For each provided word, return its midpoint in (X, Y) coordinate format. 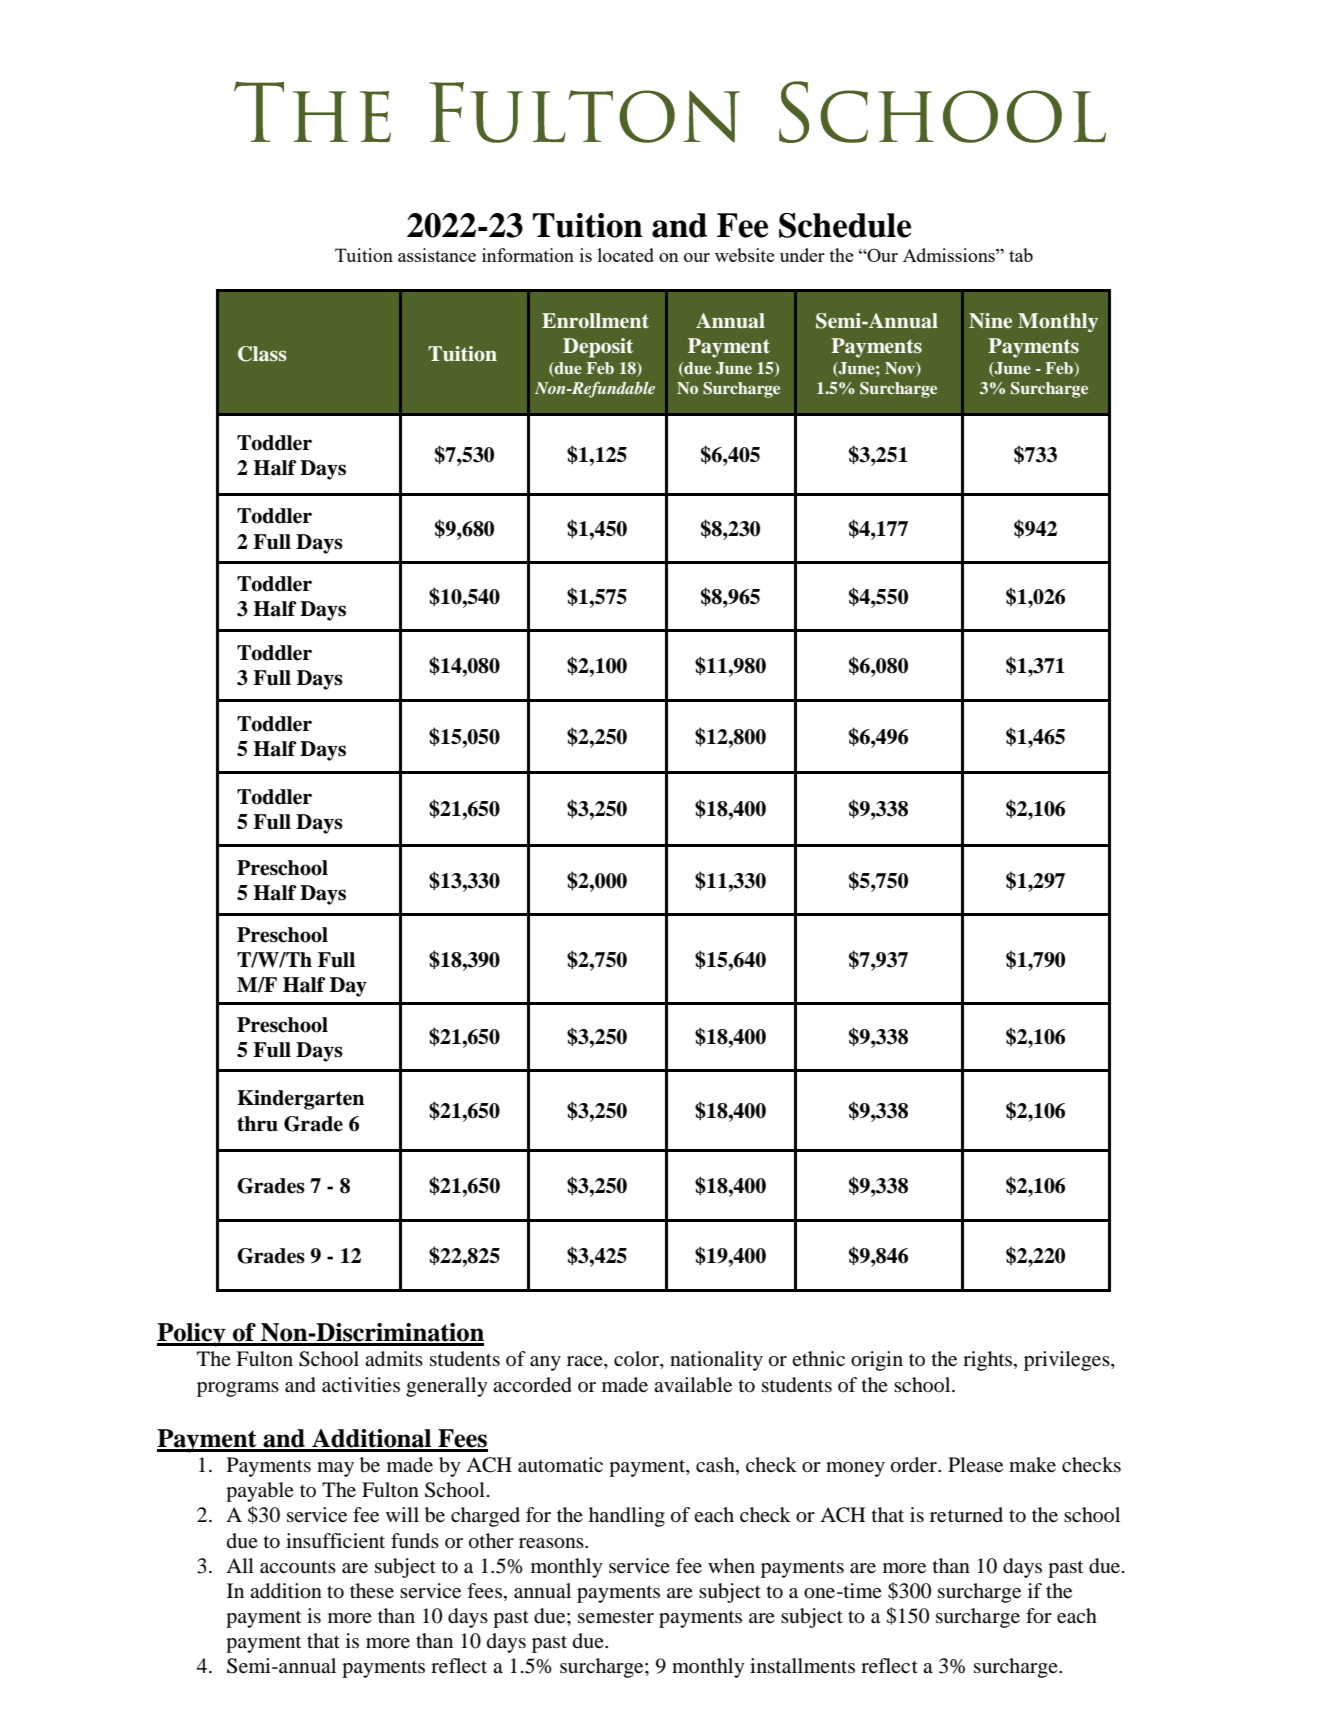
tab (1021, 255)
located (626, 255)
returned (966, 1515)
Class (262, 354)
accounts (298, 1567)
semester (616, 1617)
